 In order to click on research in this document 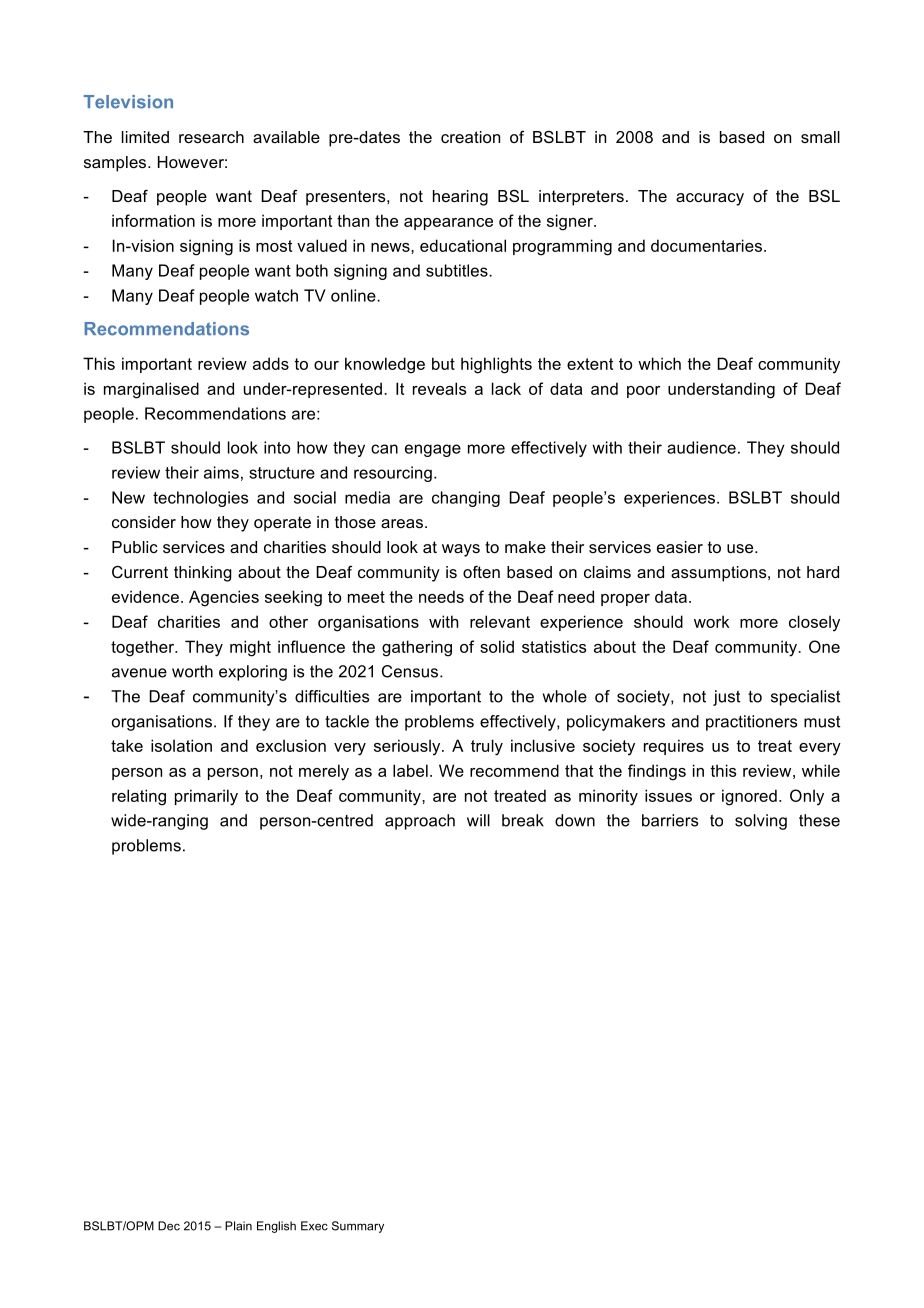, I will do `click(211, 137)`.
